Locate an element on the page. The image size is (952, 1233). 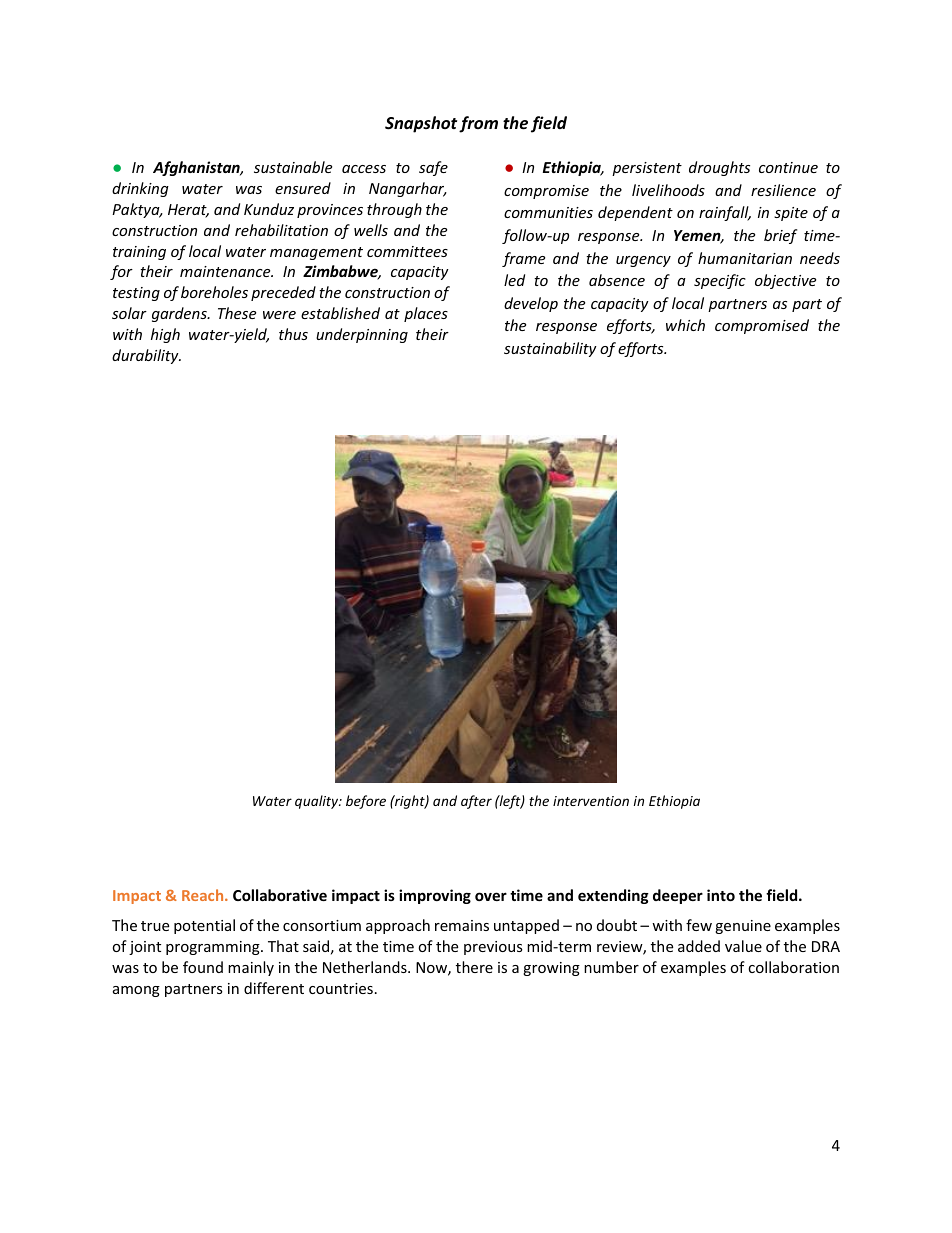
before is located at coordinates (366, 802).
